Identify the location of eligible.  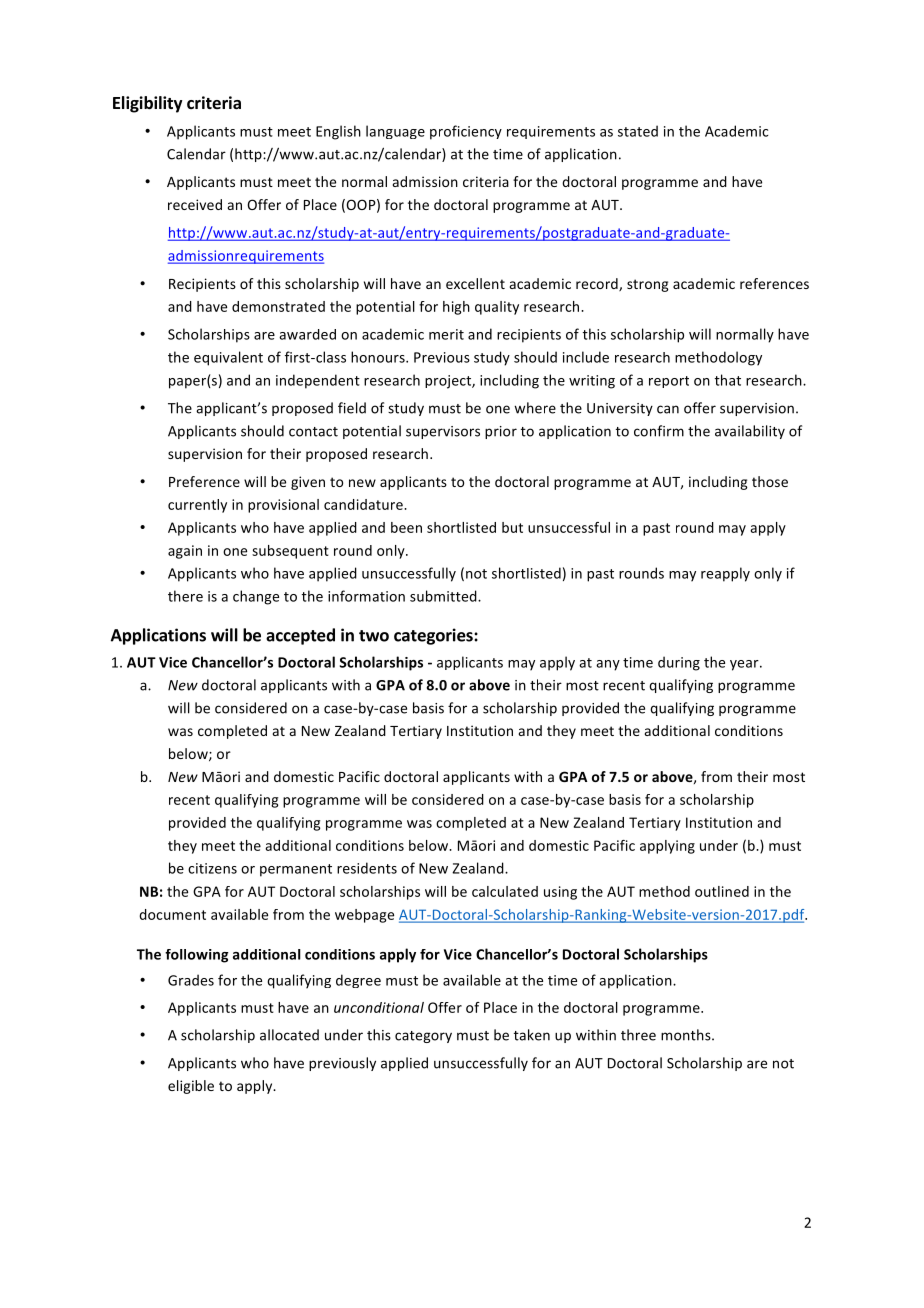
(191, 1087).
